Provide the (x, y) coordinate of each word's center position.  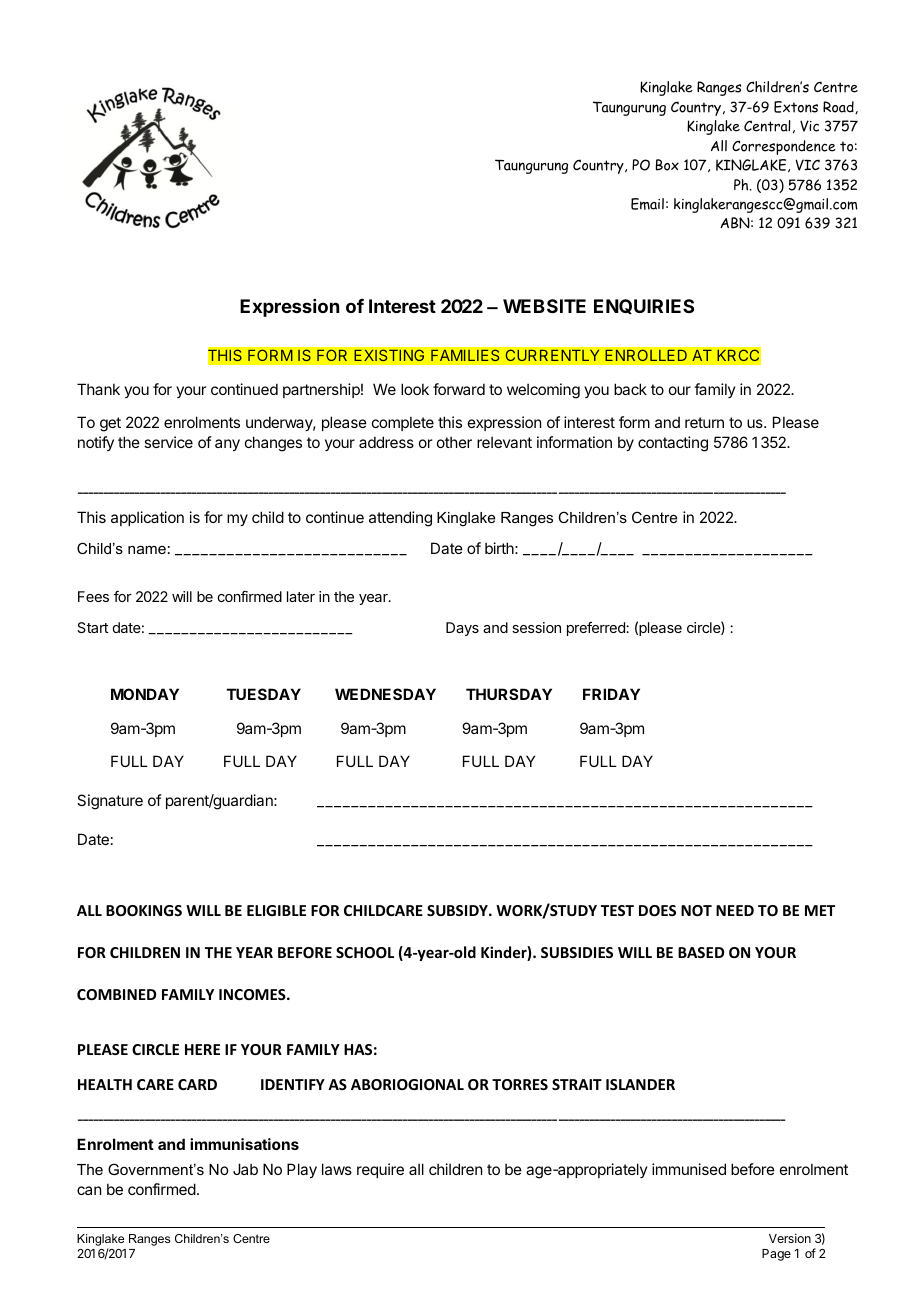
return (704, 422)
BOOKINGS (144, 910)
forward (459, 389)
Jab (245, 1169)
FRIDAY (611, 694)
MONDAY (145, 694)
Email (647, 204)
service (168, 442)
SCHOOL (365, 952)
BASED (701, 952)
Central (767, 126)
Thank (98, 389)
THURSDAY (509, 694)
